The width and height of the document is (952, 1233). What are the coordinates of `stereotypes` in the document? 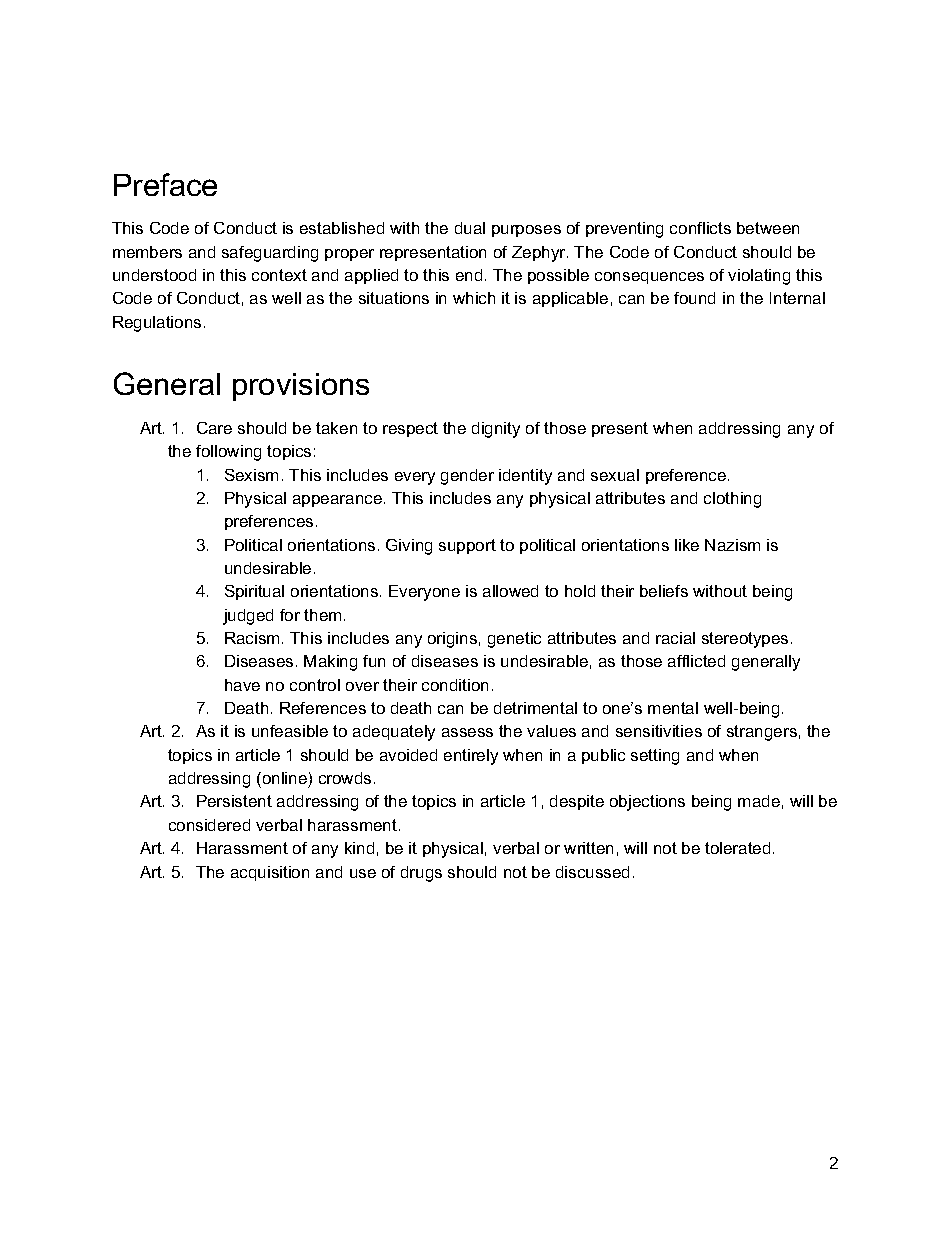 It's located at (745, 640).
